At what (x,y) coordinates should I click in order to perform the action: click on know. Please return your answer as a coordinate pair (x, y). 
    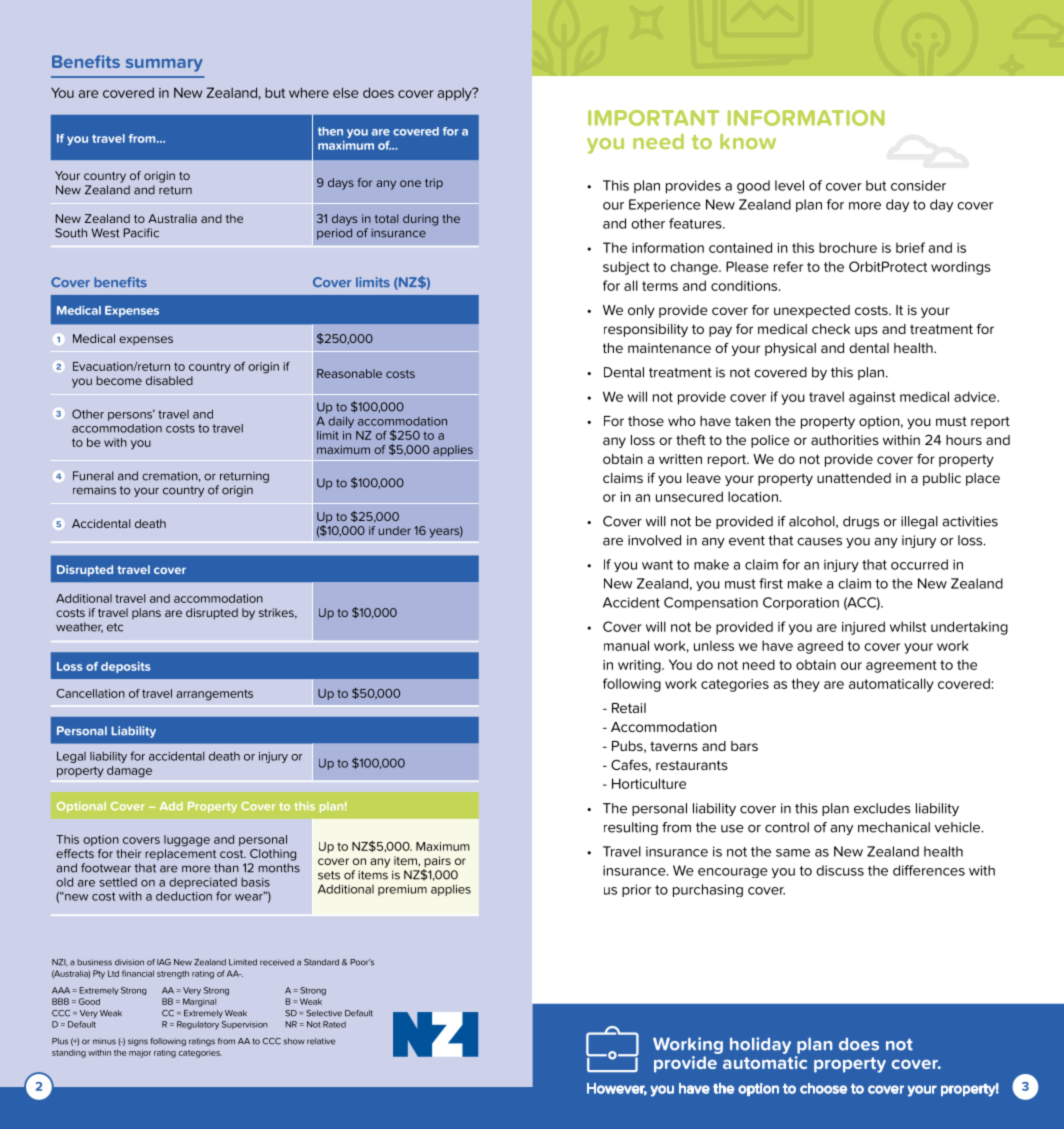
    Looking at the image, I should click on (748, 141).
